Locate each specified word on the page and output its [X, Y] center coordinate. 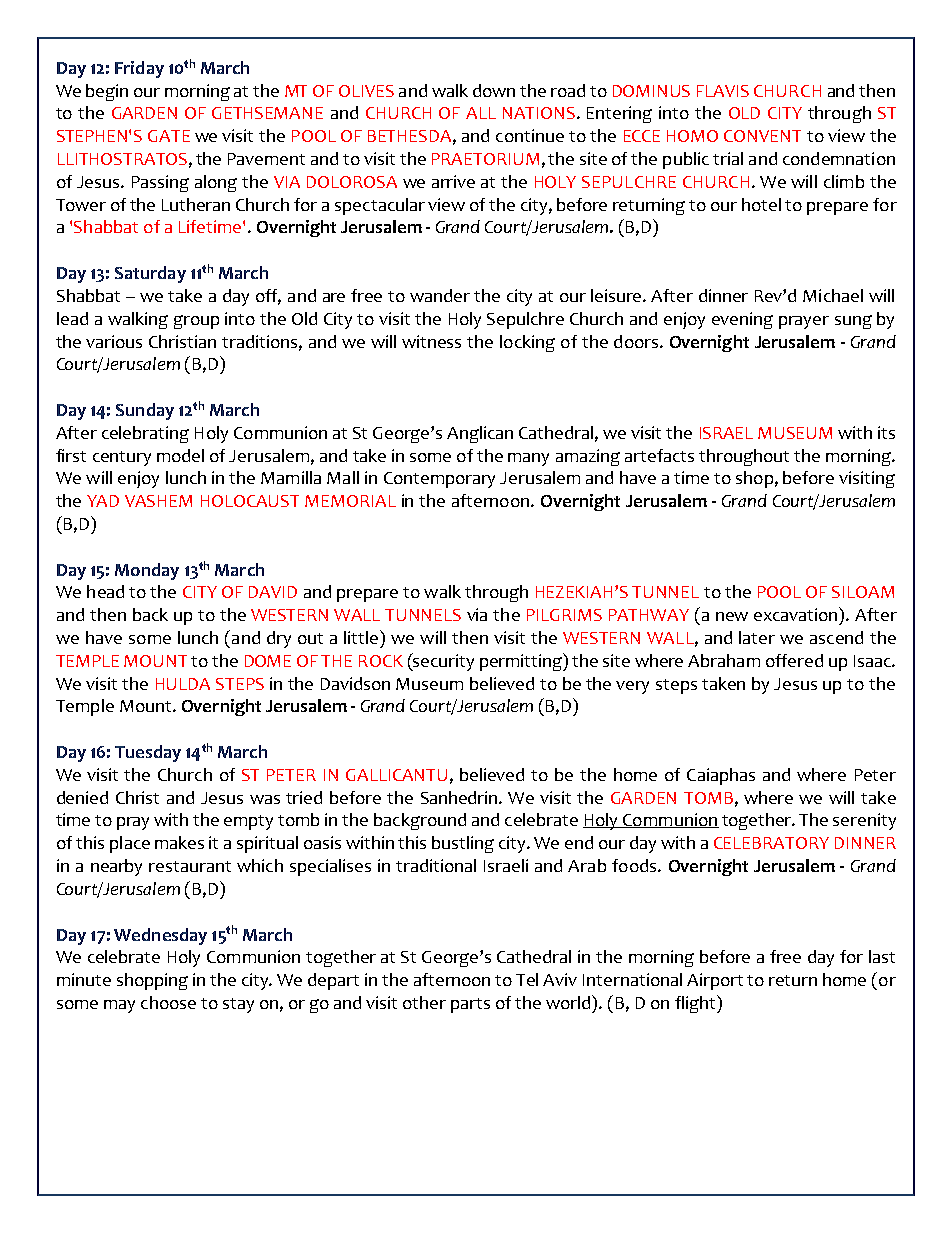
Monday [147, 571]
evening [742, 320]
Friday [139, 69]
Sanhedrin [460, 797]
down [494, 90]
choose [168, 1002]
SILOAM [863, 592]
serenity [864, 821]
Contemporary [439, 480]
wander [440, 295]
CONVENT [762, 136]
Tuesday [148, 753]
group [196, 322]
